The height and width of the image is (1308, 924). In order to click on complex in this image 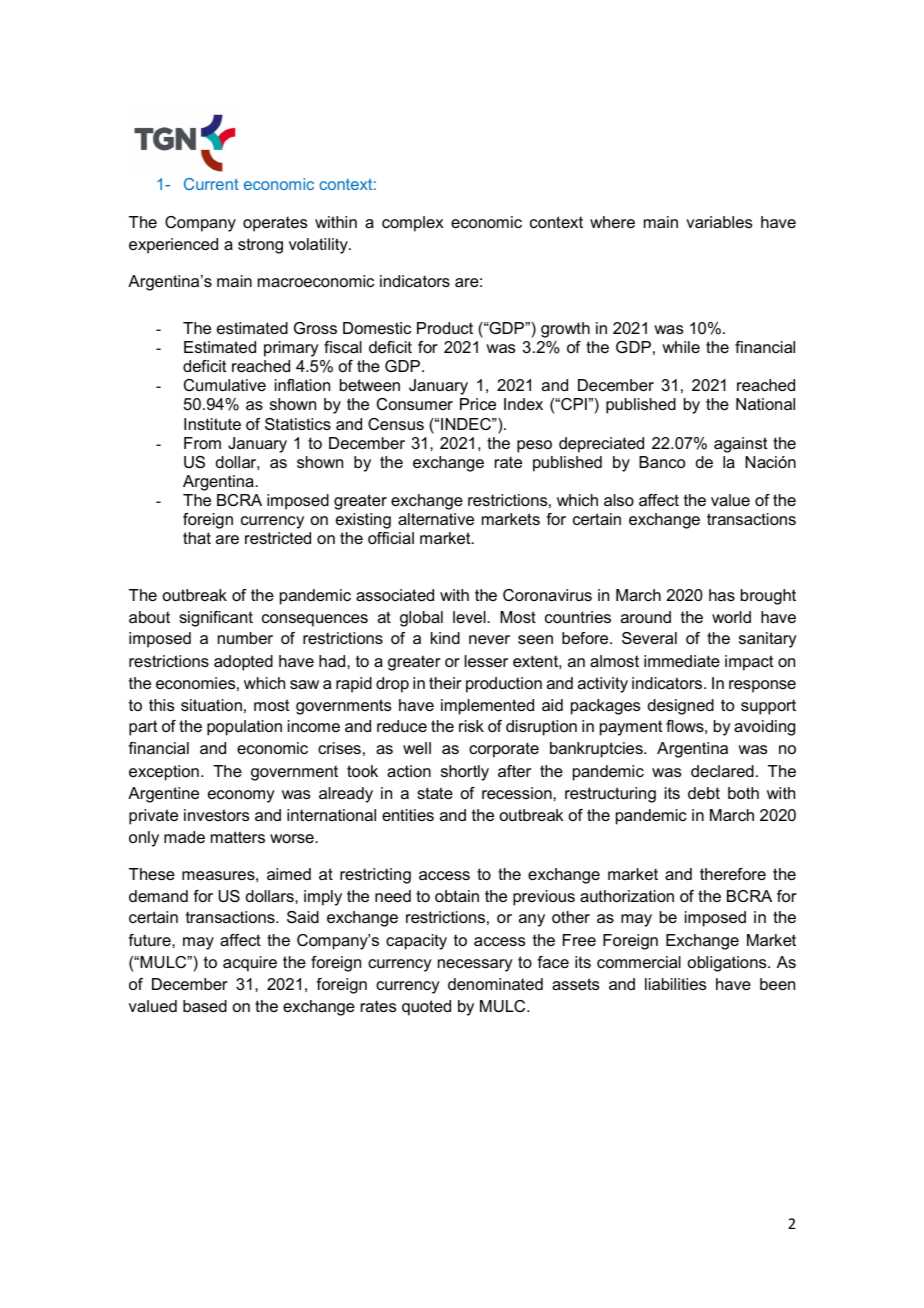, I will do `click(412, 224)`.
